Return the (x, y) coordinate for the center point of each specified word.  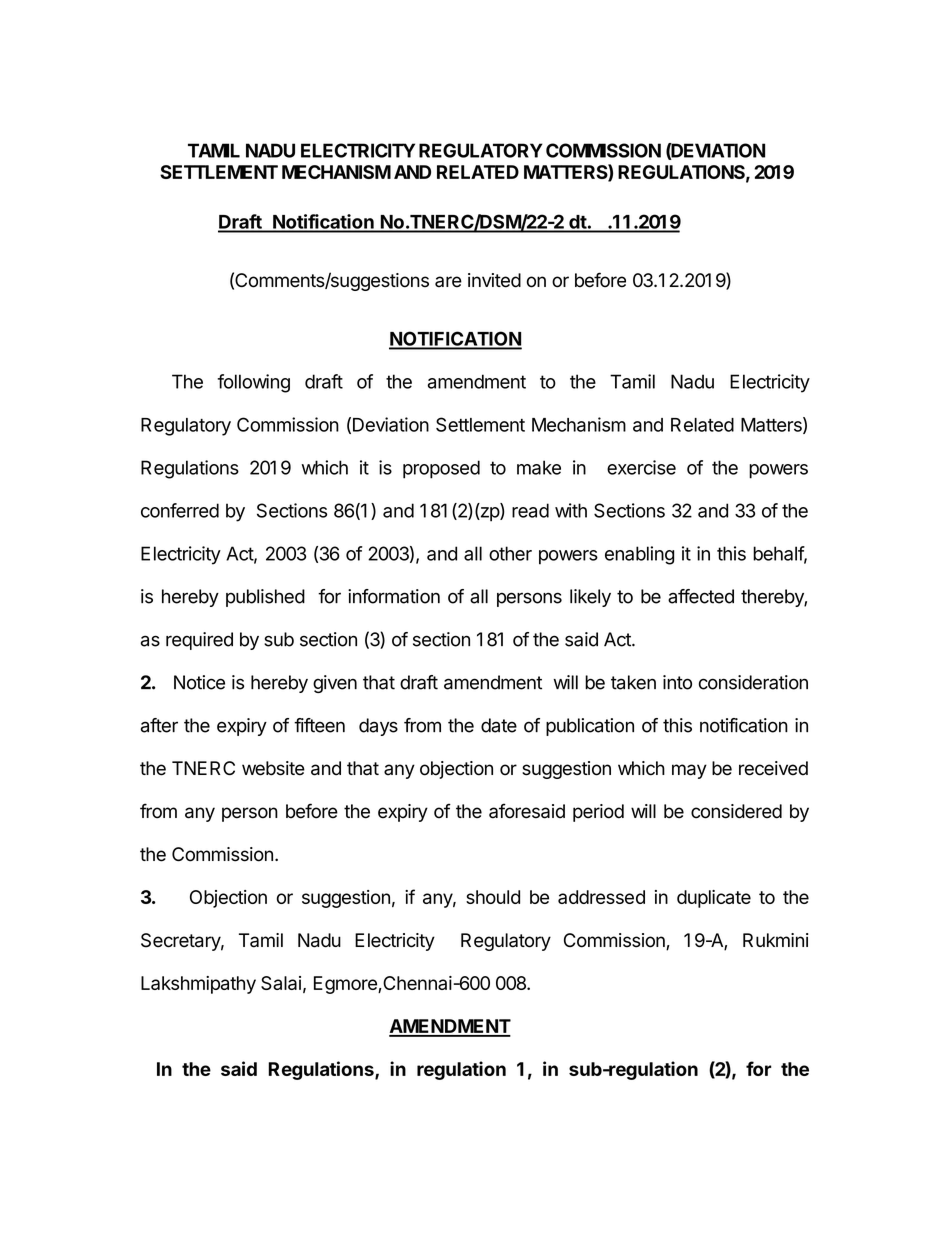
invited (494, 280)
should (493, 897)
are (448, 282)
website (273, 768)
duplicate (714, 899)
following (253, 383)
